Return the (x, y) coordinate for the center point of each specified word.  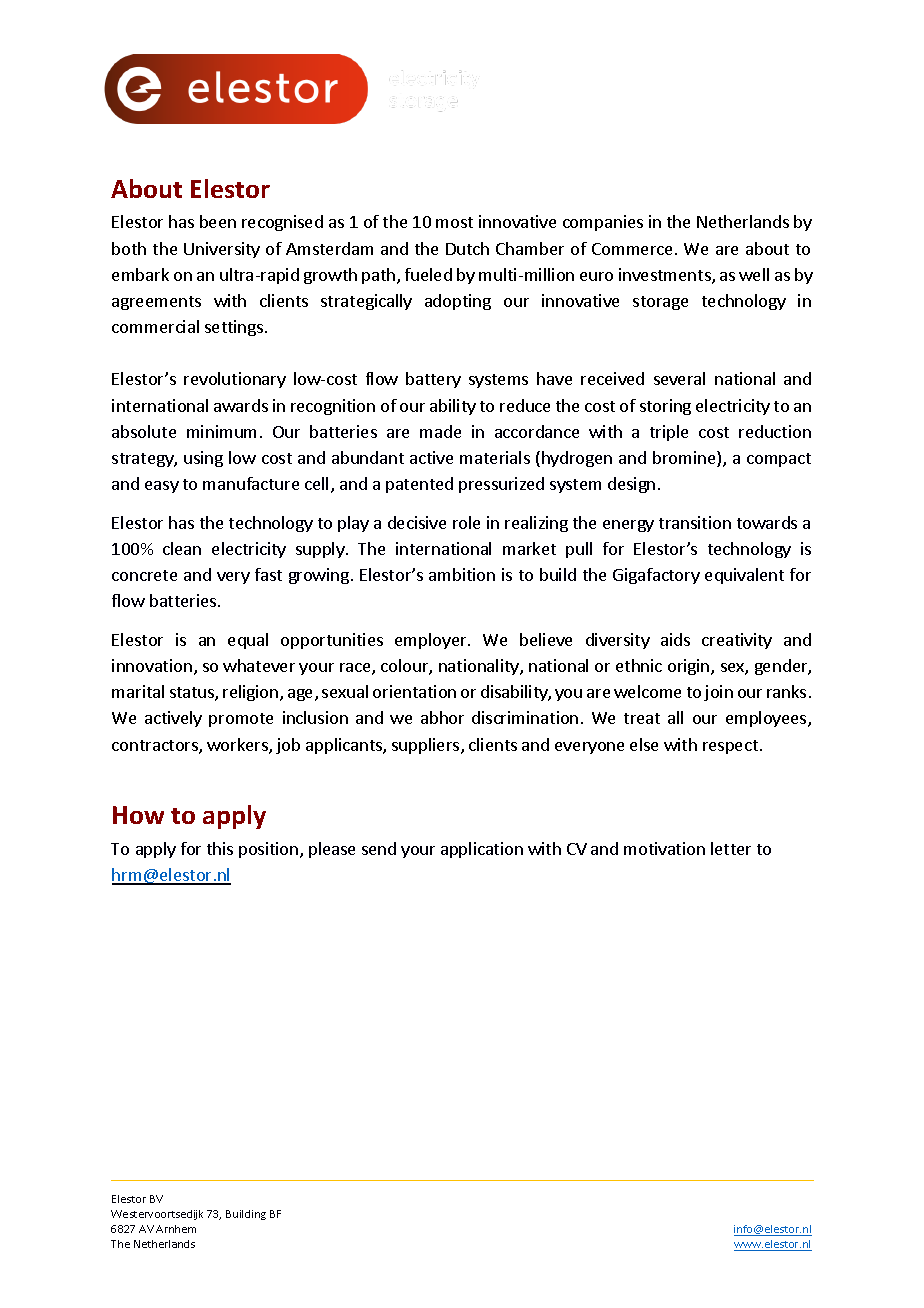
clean (182, 548)
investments (666, 276)
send (379, 848)
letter (731, 848)
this (220, 848)
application (482, 850)
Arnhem (176, 1229)
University (222, 250)
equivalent (744, 576)
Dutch (467, 248)
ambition (462, 574)
